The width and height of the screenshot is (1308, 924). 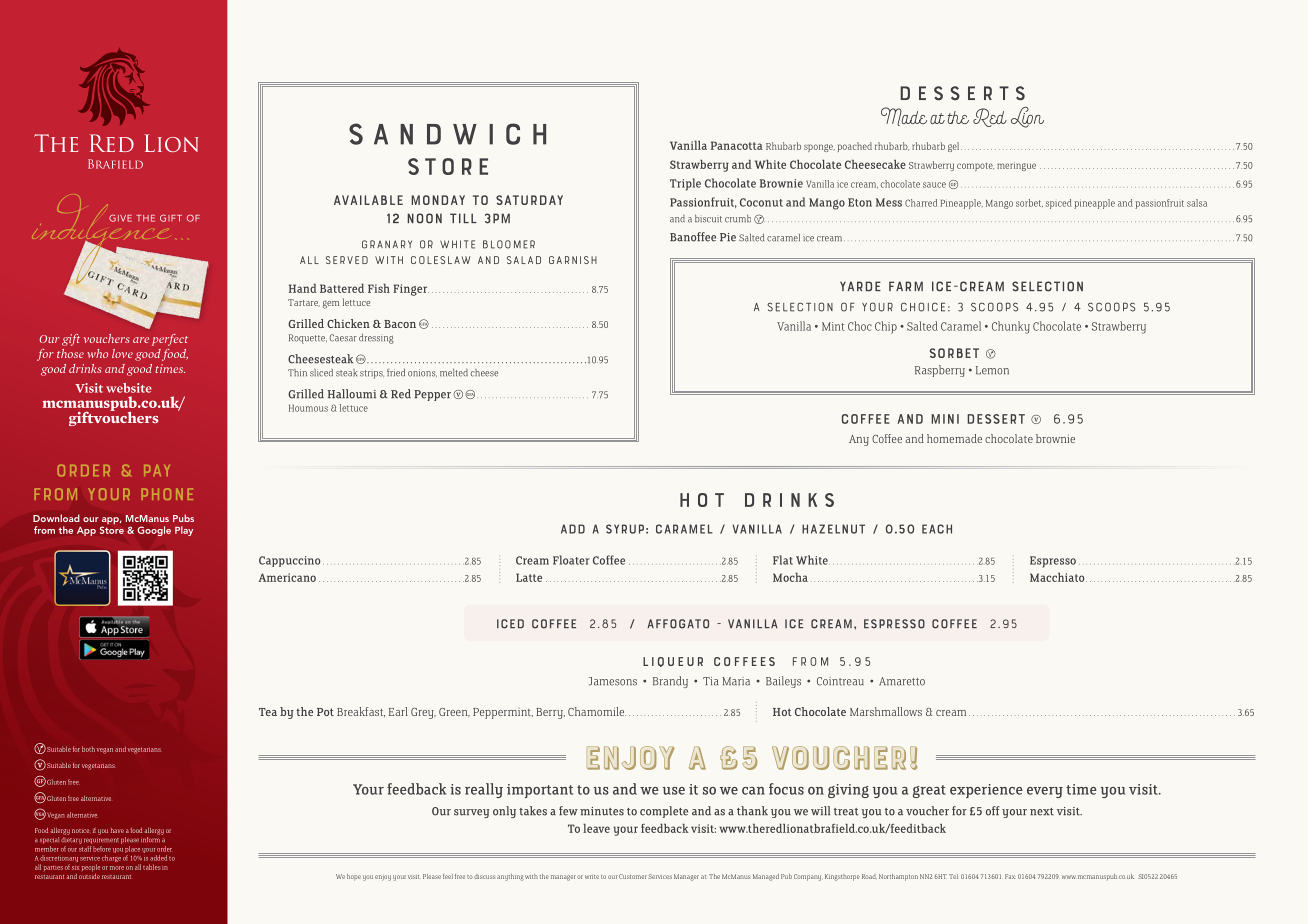 What do you see at coordinates (129, 388) in the screenshot?
I see `website` at bounding box center [129, 388].
